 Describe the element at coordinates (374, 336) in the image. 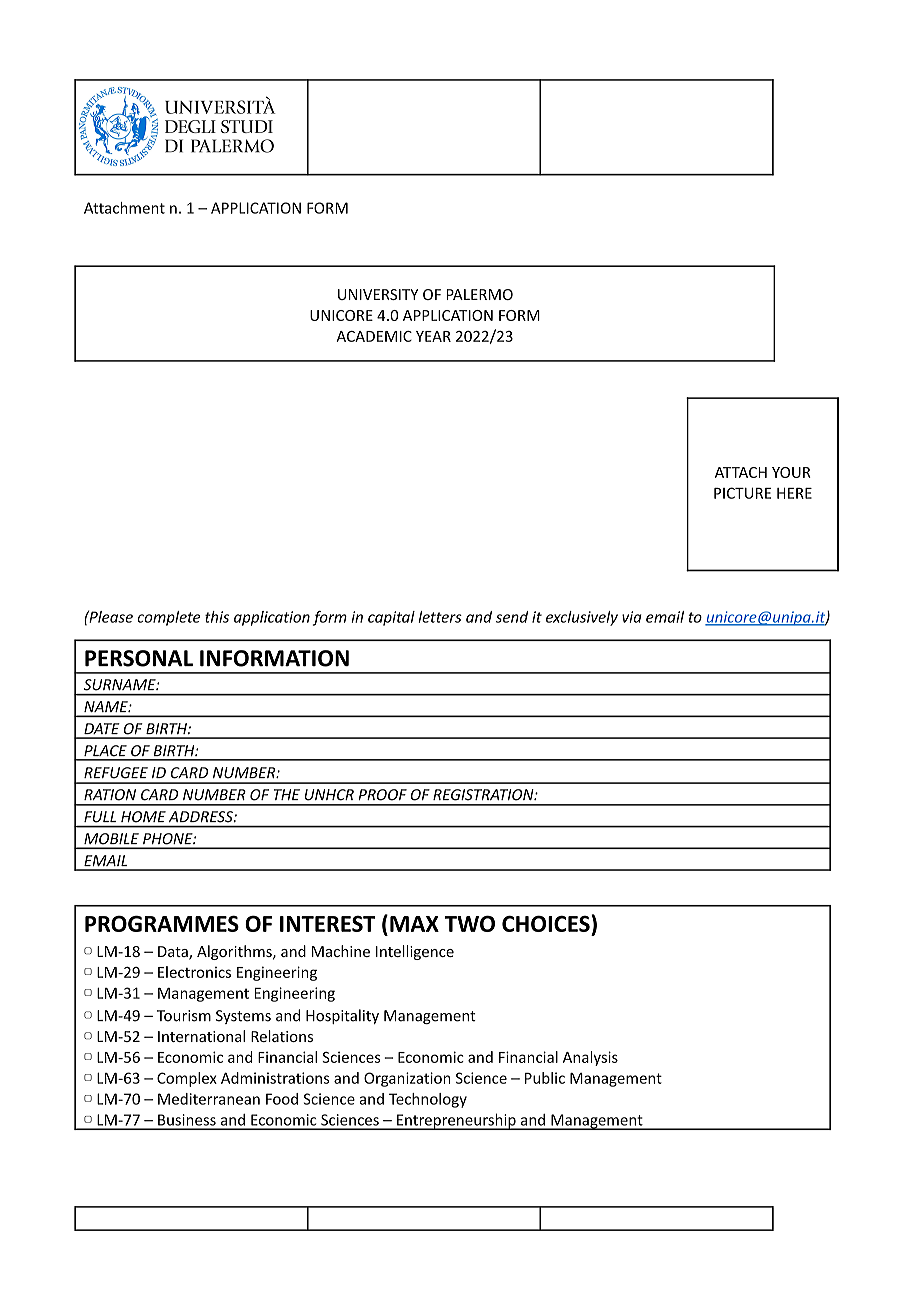

I see `ACADEMIC` at that location.
